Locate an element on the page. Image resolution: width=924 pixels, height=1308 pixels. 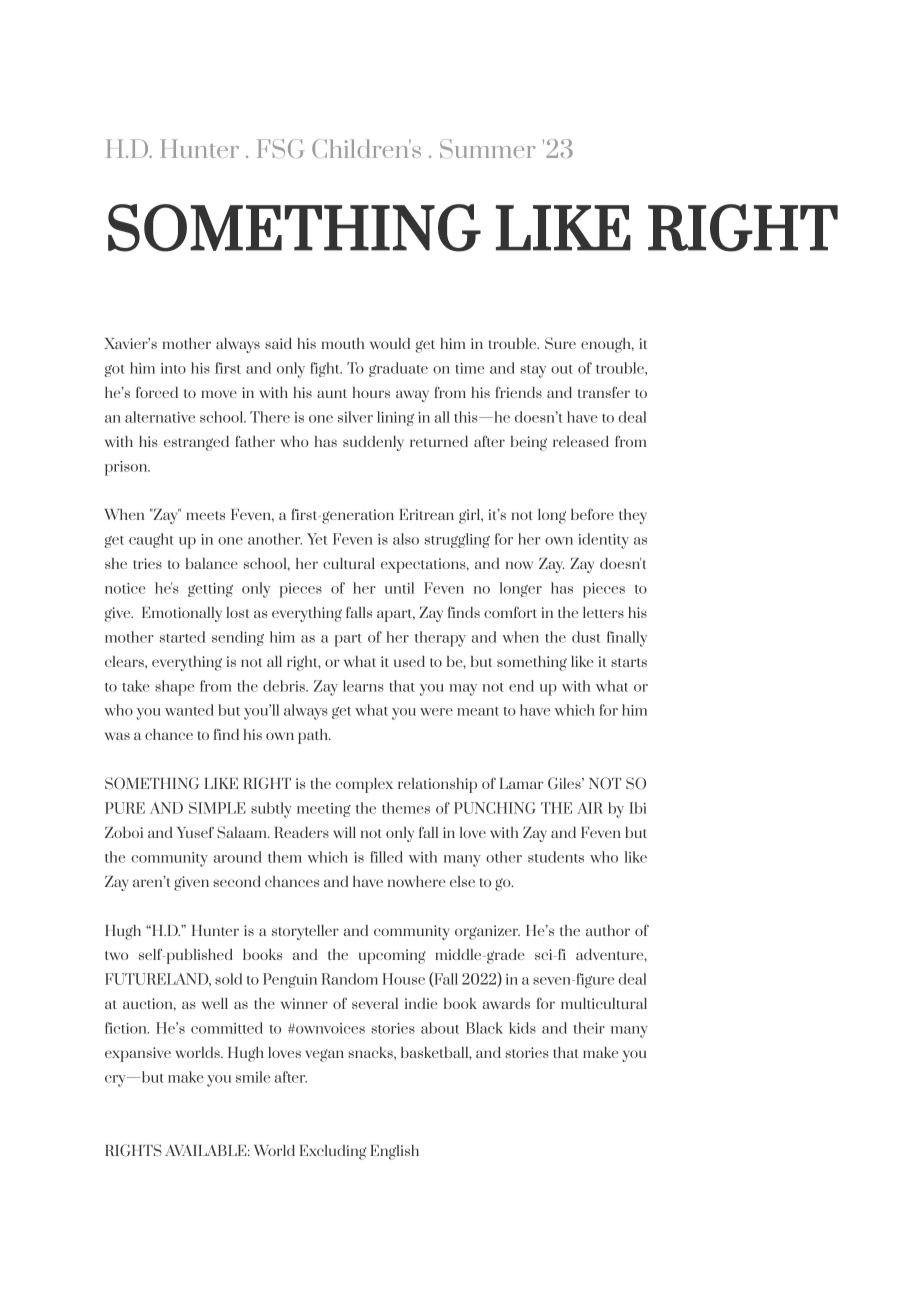
alternative is located at coordinates (160, 417).
